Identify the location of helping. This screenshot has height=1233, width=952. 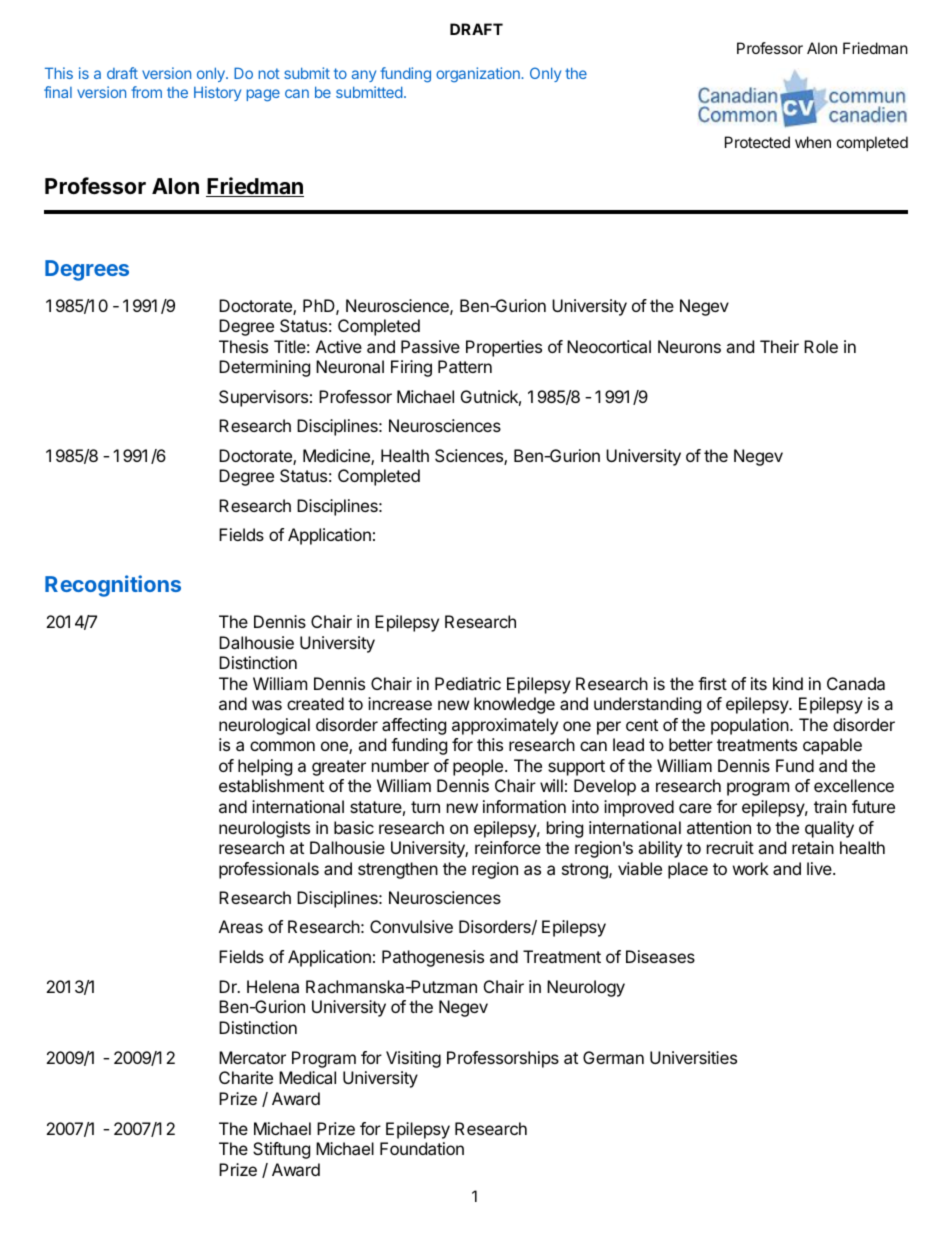
(265, 767).
